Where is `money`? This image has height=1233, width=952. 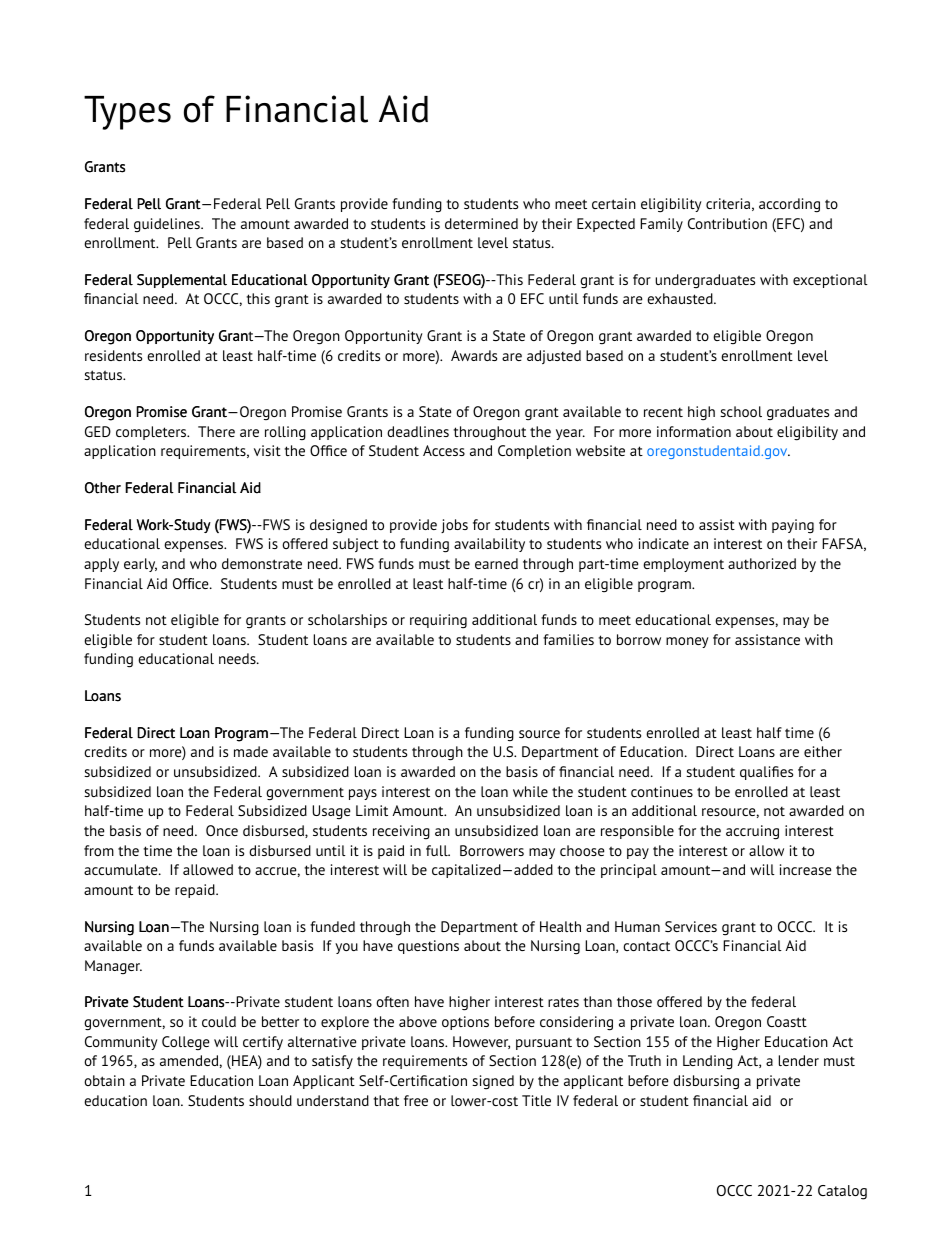 money is located at coordinates (687, 642).
